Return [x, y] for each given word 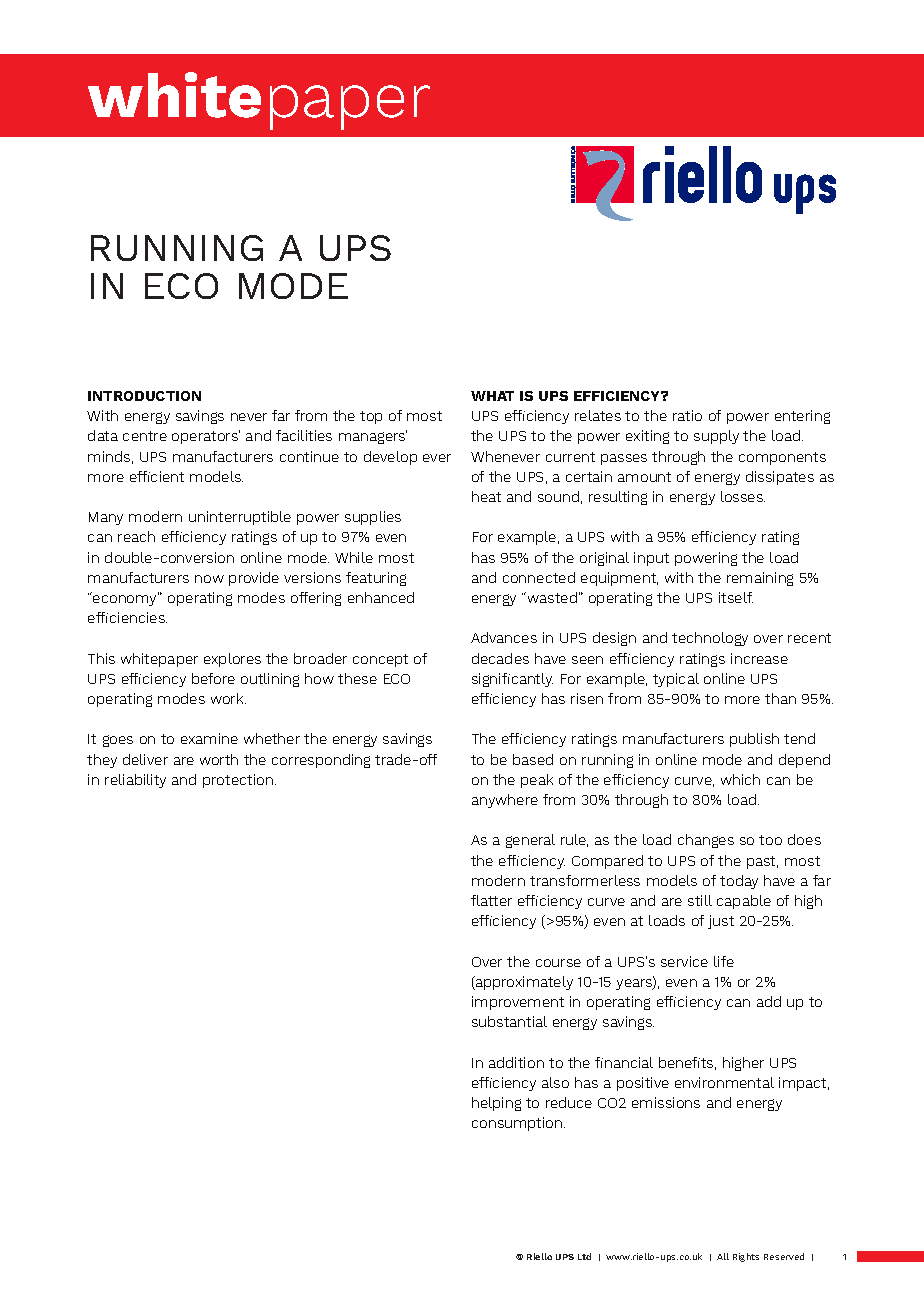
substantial [509, 1021]
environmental [724, 1082]
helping [496, 1104]
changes [706, 841]
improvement [518, 1003]
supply [716, 437]
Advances [504, 637]
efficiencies [127, 617]
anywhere [505, 801]
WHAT [492, 396]
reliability [135, 781]
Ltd [584, 1256]
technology [710, 639]
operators [206, 437]
